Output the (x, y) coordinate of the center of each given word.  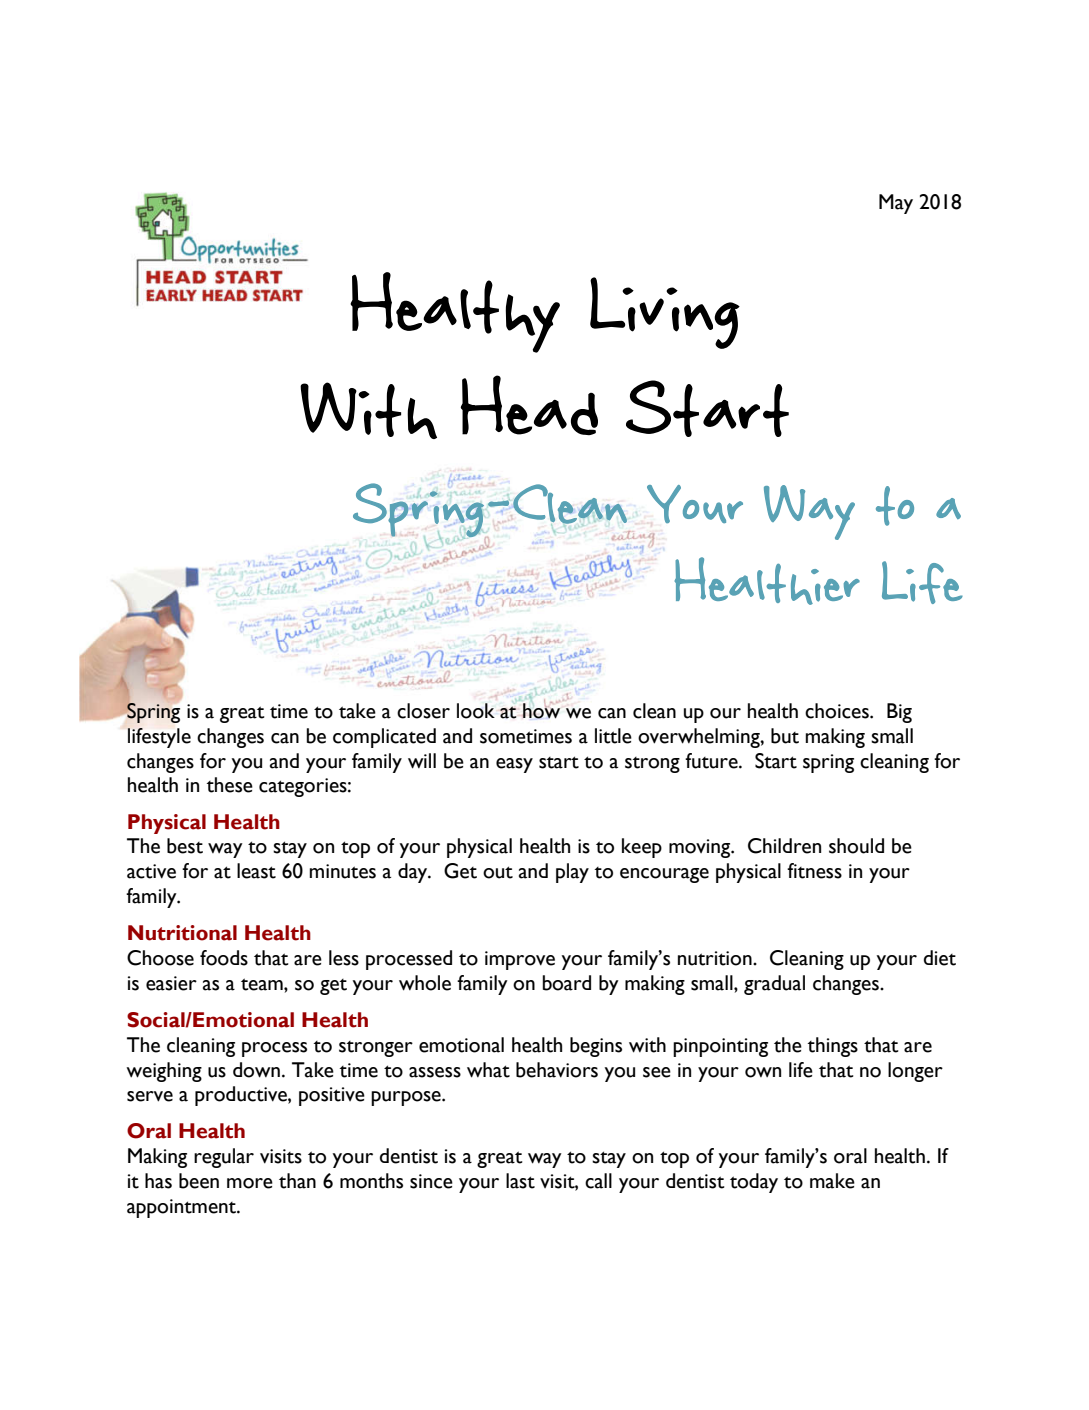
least (256, 871)
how (541, 710)
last (520, 1181)
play (572, 873)
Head (529, 405)
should (856, 846)
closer (423, 711)
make (832, 1181)
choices (838, 711)
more (250, 1183)
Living (665, 313)
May (896, 204)
